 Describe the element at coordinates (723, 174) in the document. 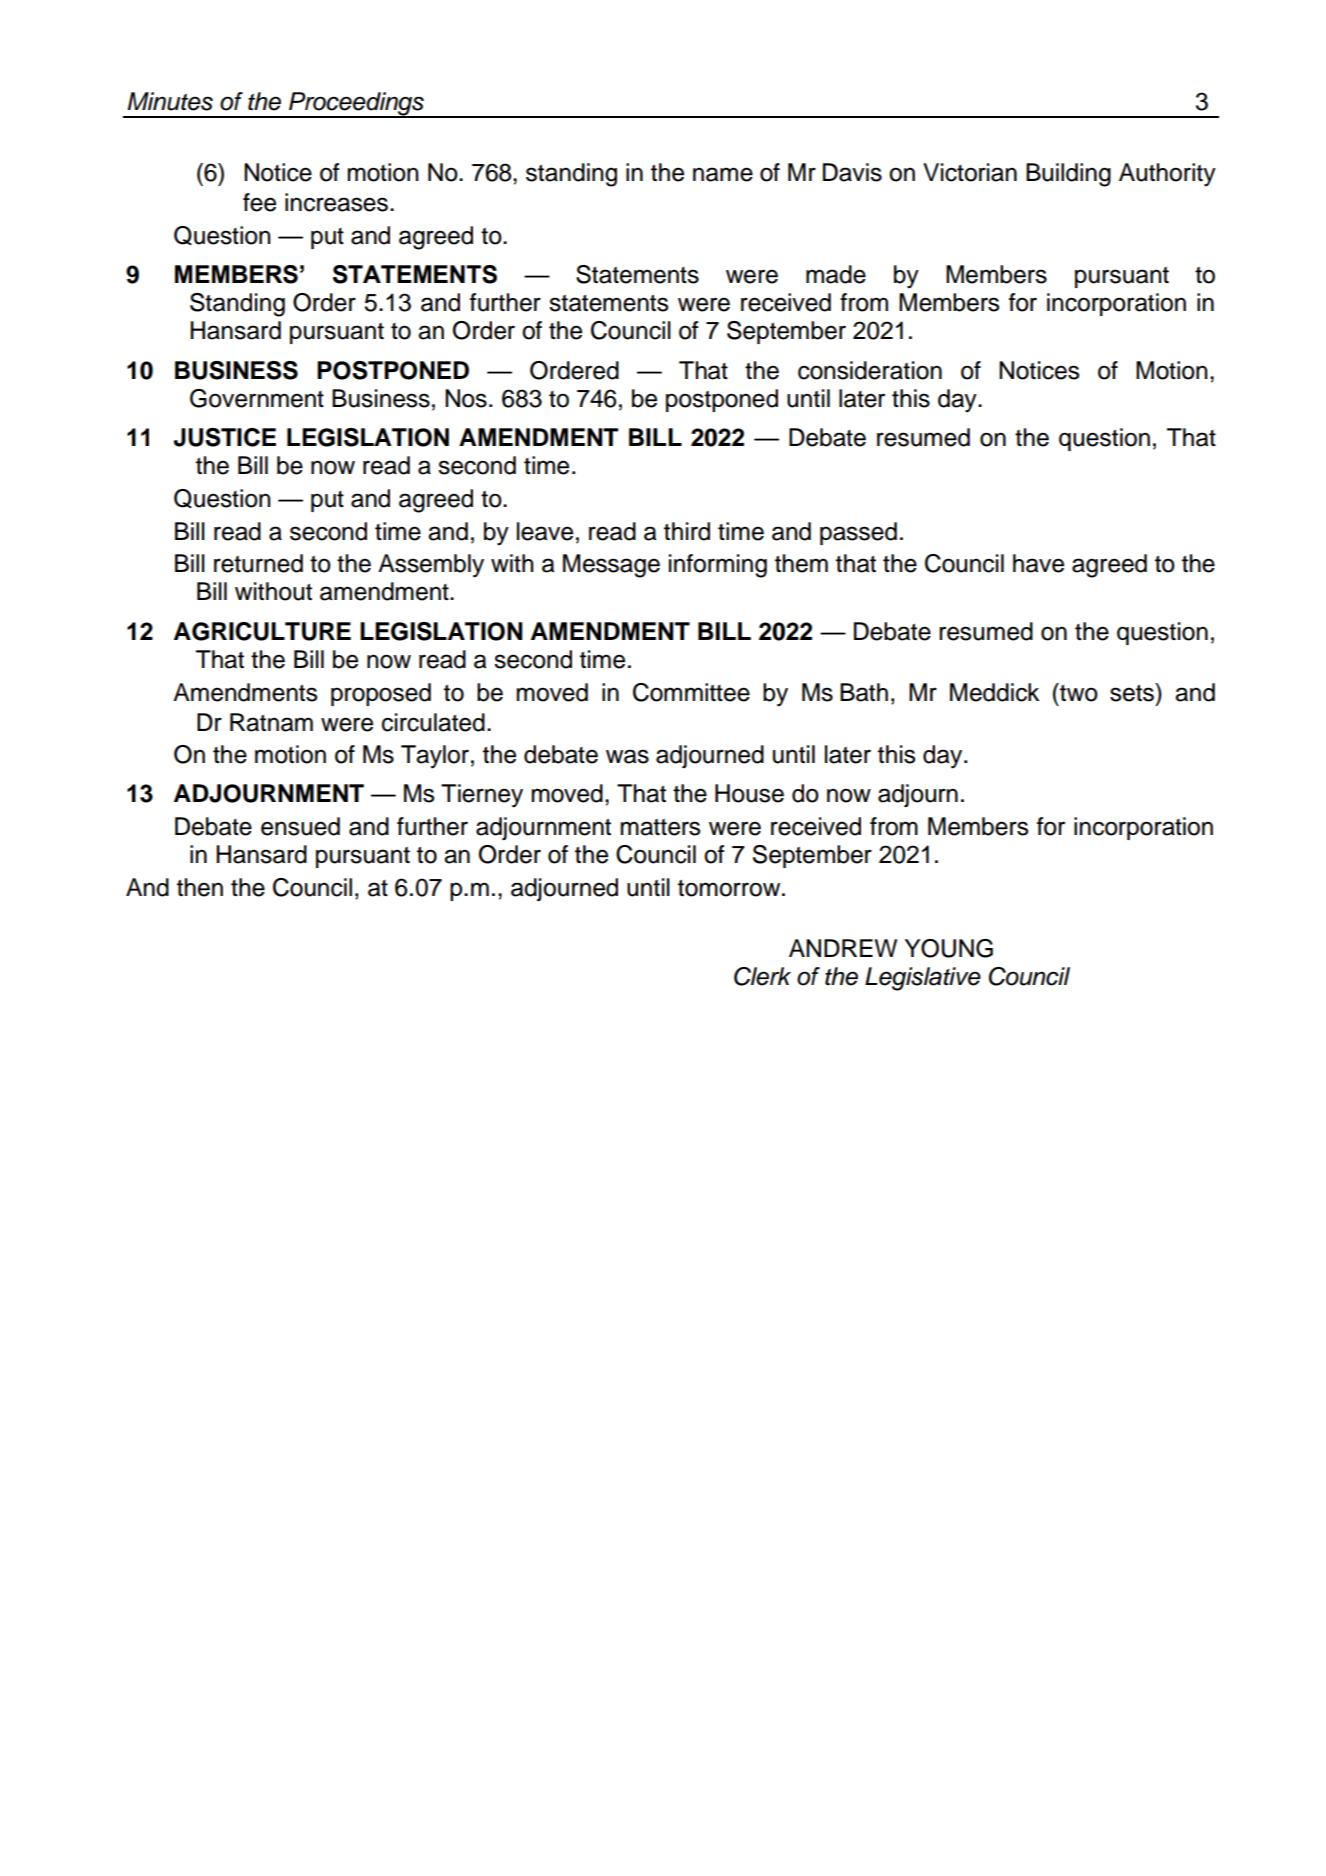

I see `name` at that location.
